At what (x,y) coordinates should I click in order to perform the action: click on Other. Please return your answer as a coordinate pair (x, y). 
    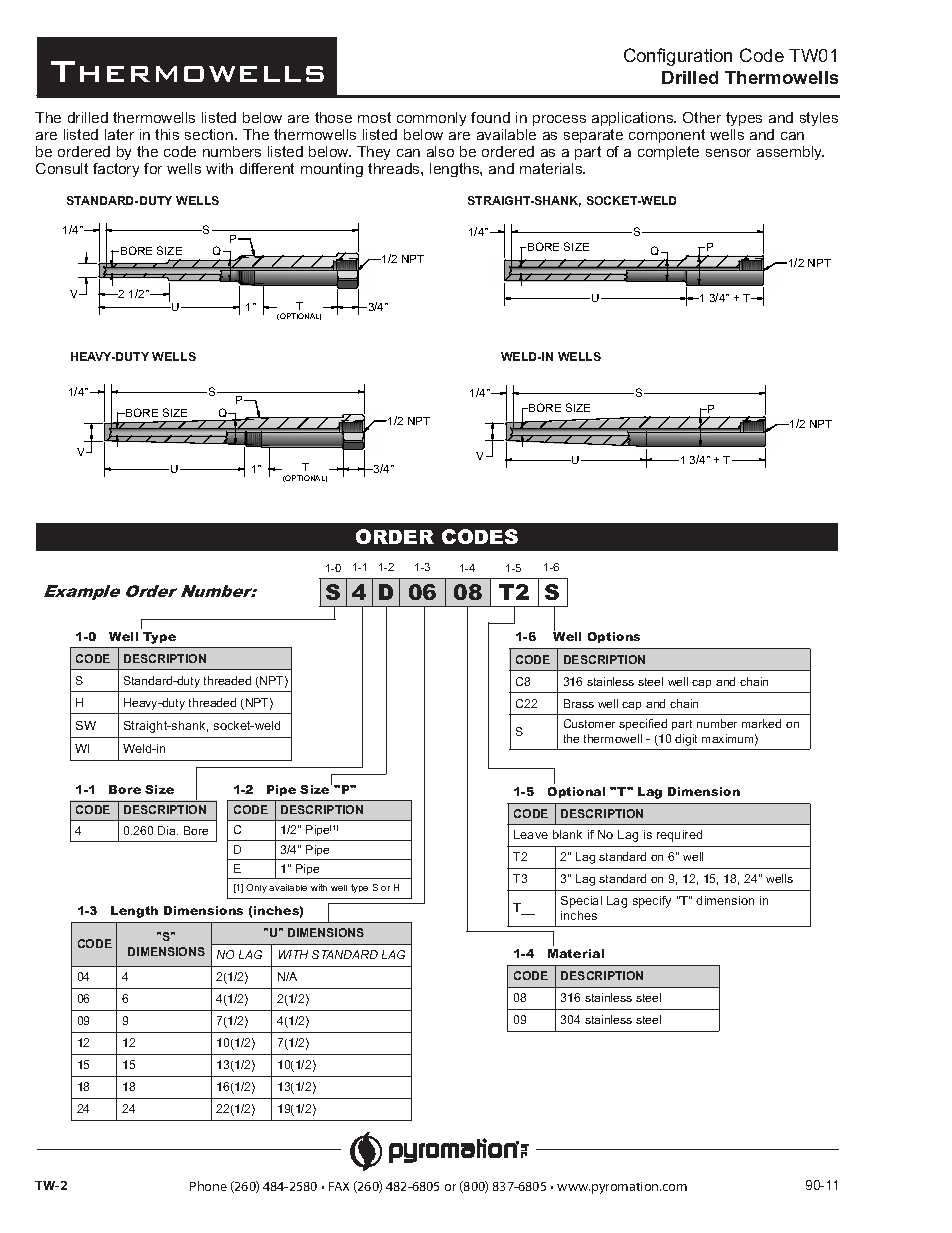
    Looking at the image, I should click on (702, 117).
